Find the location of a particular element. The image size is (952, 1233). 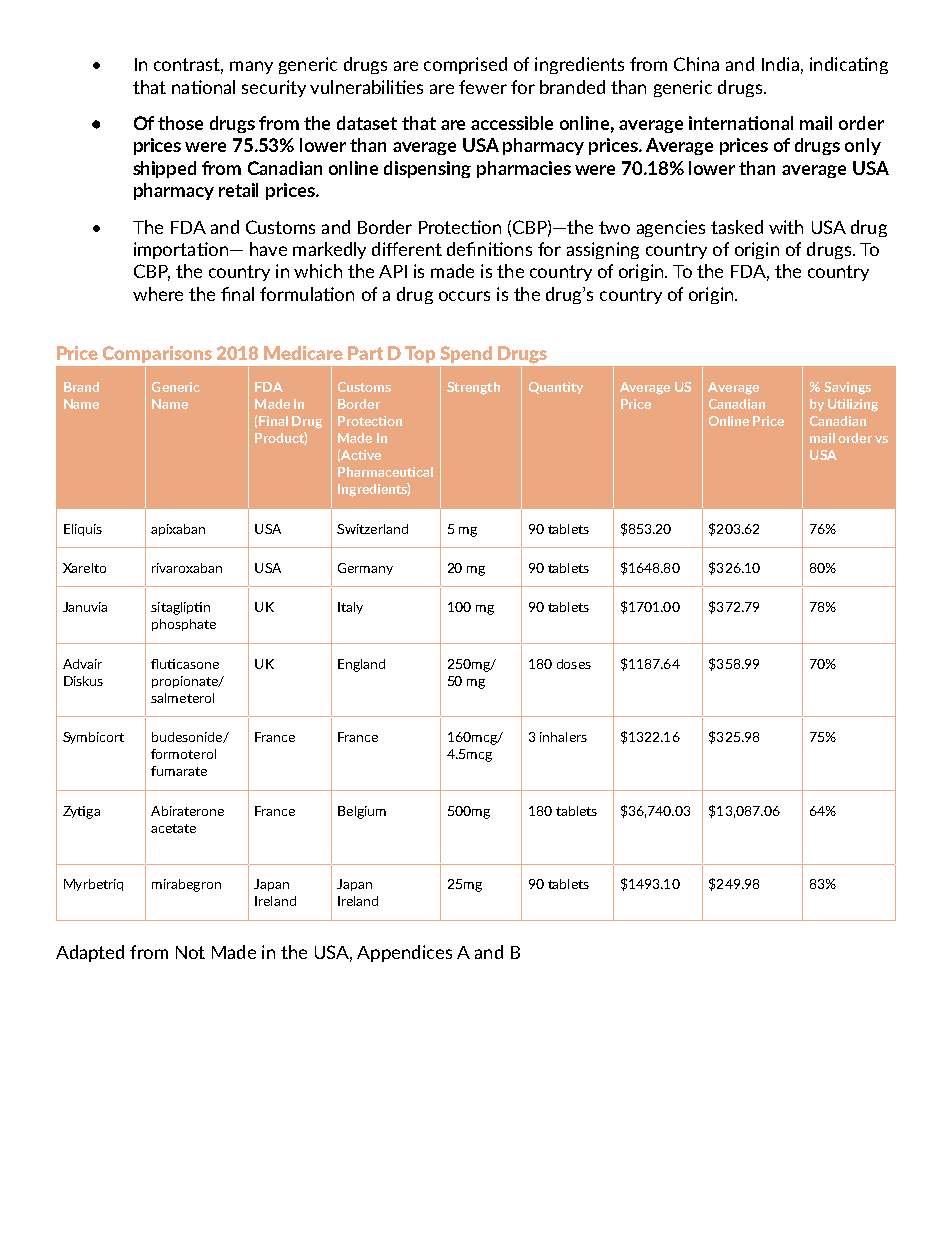

those is located at coordinates (180, 123).
